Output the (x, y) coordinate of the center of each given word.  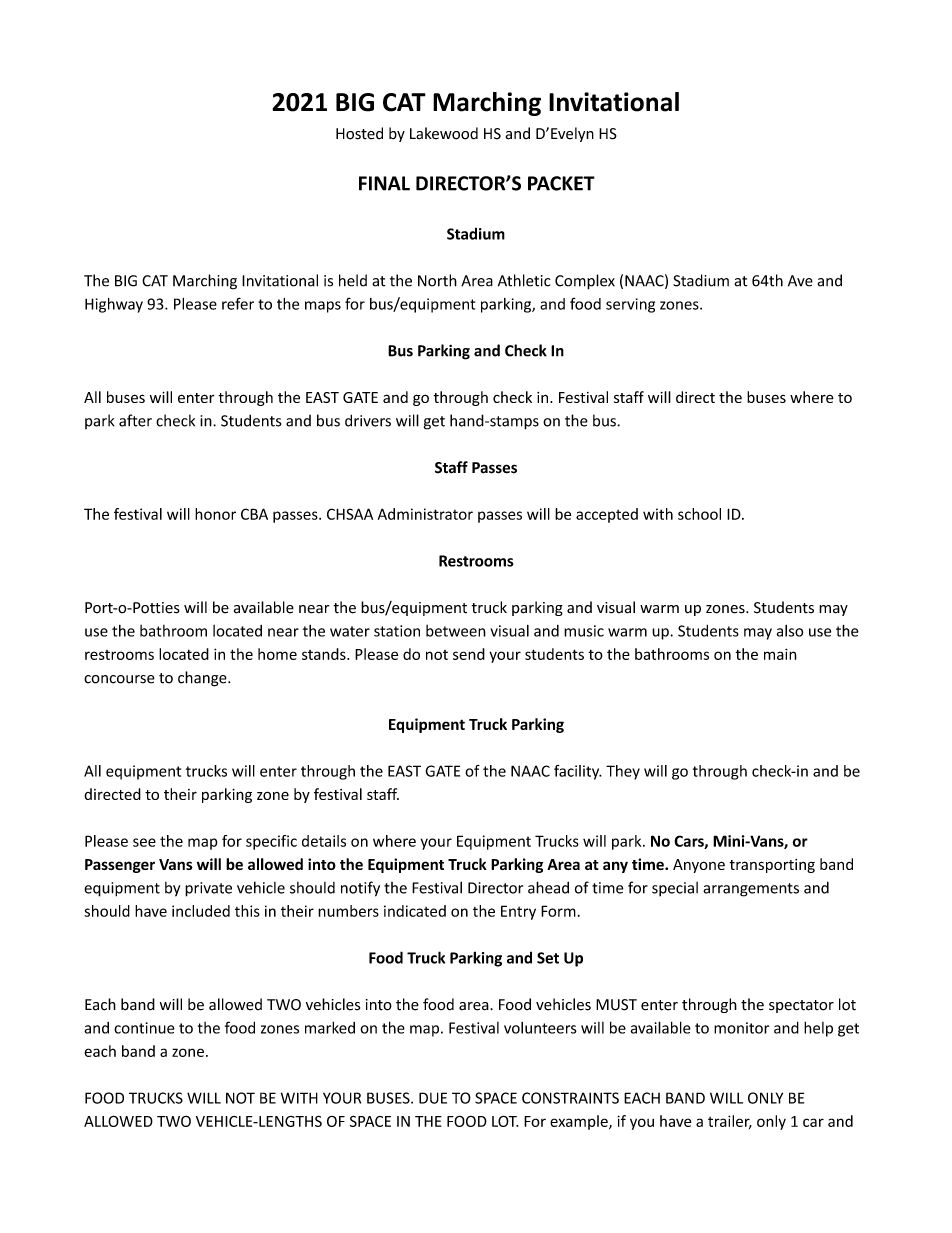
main (780, 654)
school (699, 514)
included (201, 911)
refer (238, 303)
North (437, 280)
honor (215, 514)
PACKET (561, 183)
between (456, 631)
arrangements (751, 890)
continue (144, 1028)
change (203, 679)
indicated (415, 911)
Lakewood (444, 133)
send (469, 654)
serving (630, 305)
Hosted (359, 133)
